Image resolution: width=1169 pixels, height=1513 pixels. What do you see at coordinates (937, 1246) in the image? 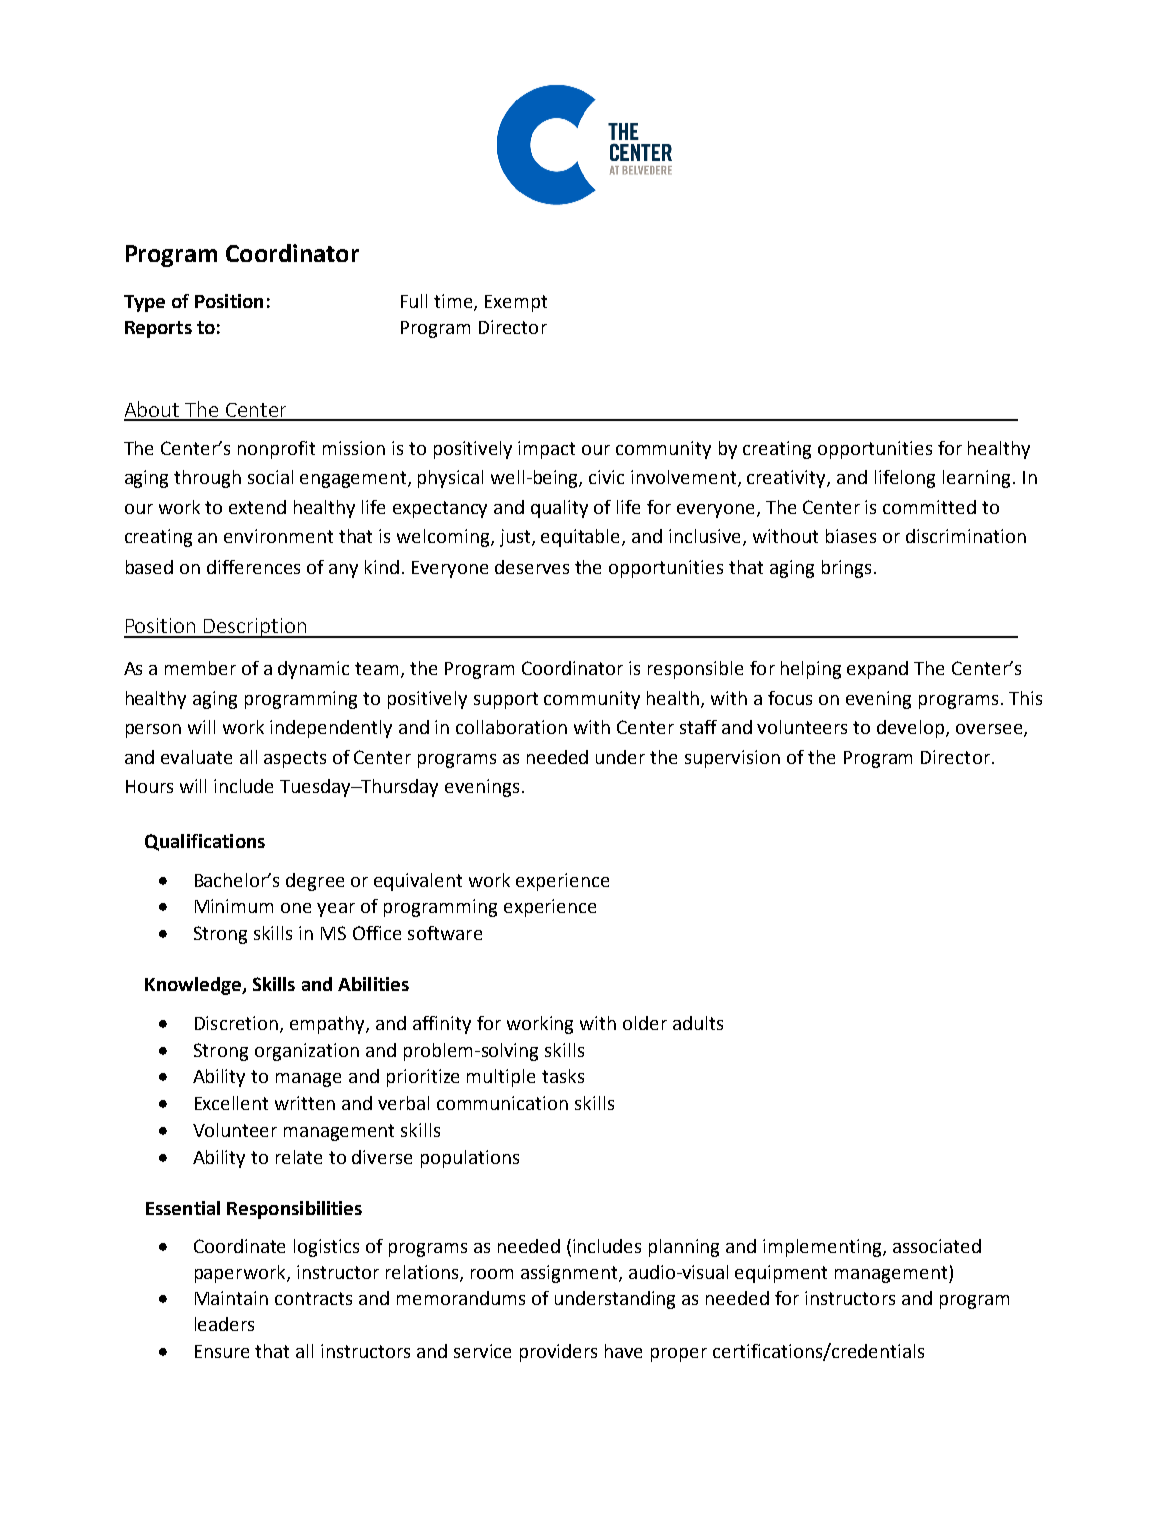
I see `associated` at bounding box center [937, 1246].
